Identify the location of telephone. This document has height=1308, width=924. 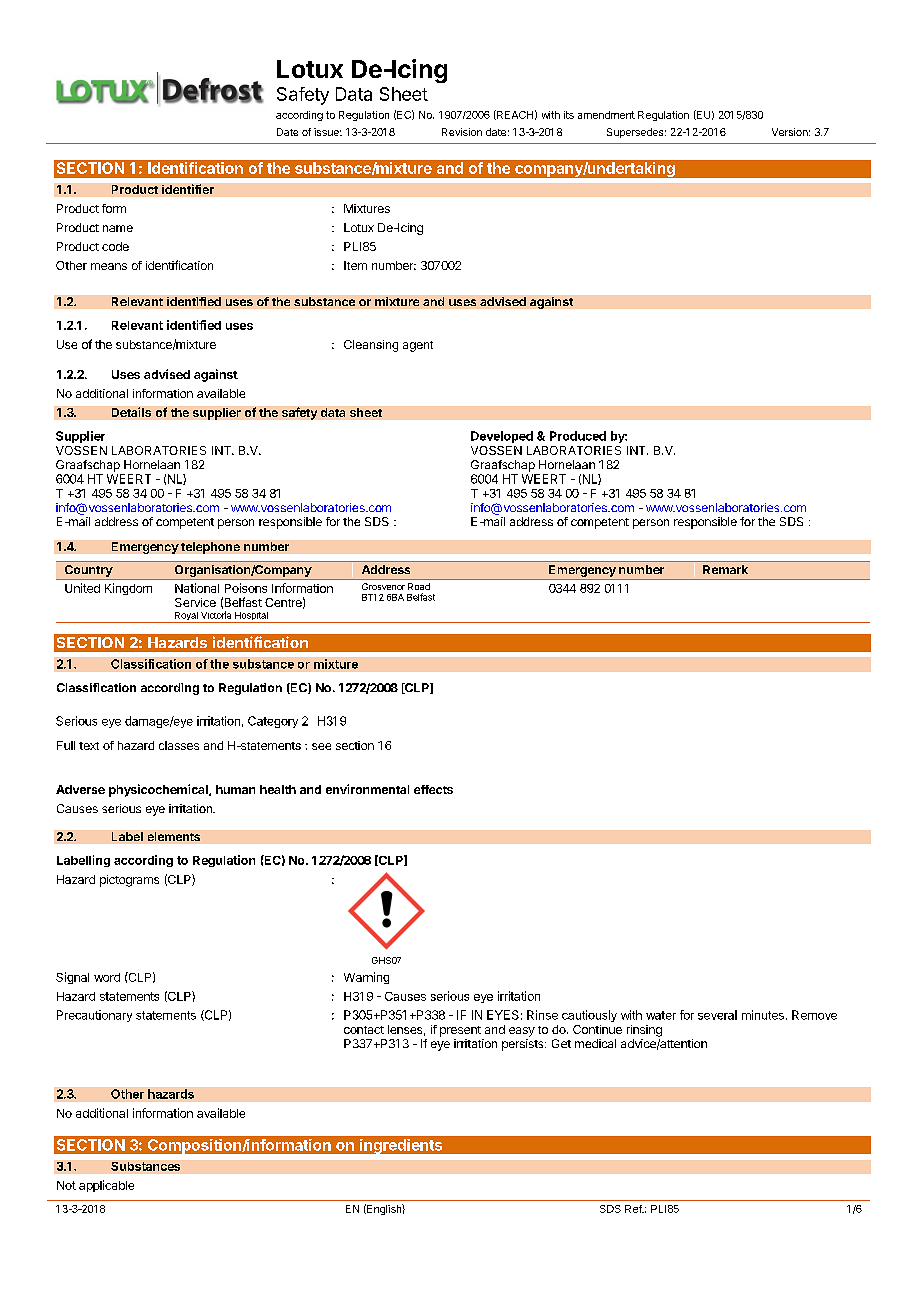
(210, 548).
